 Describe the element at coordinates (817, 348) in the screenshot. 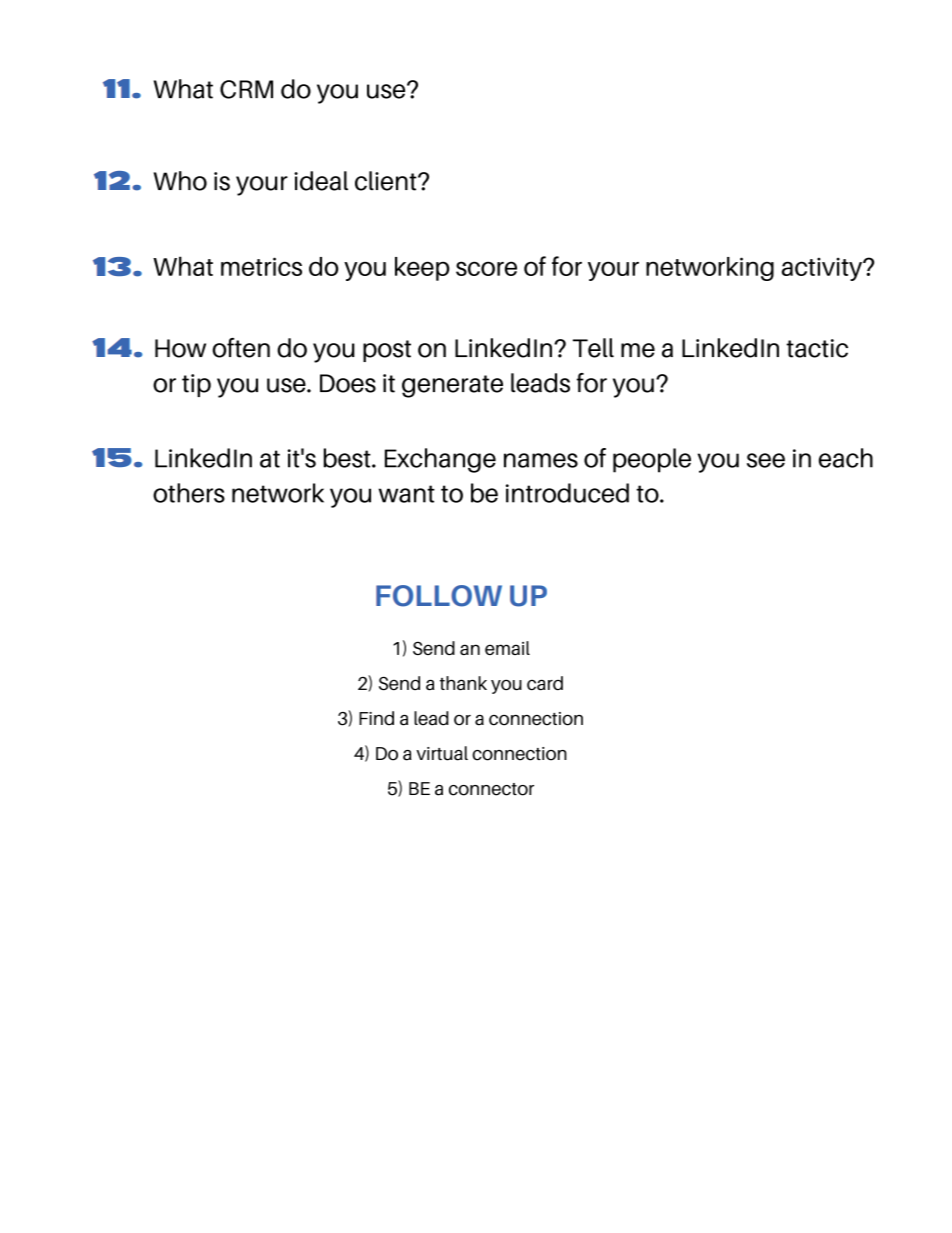

I see `tactic` at that location.
